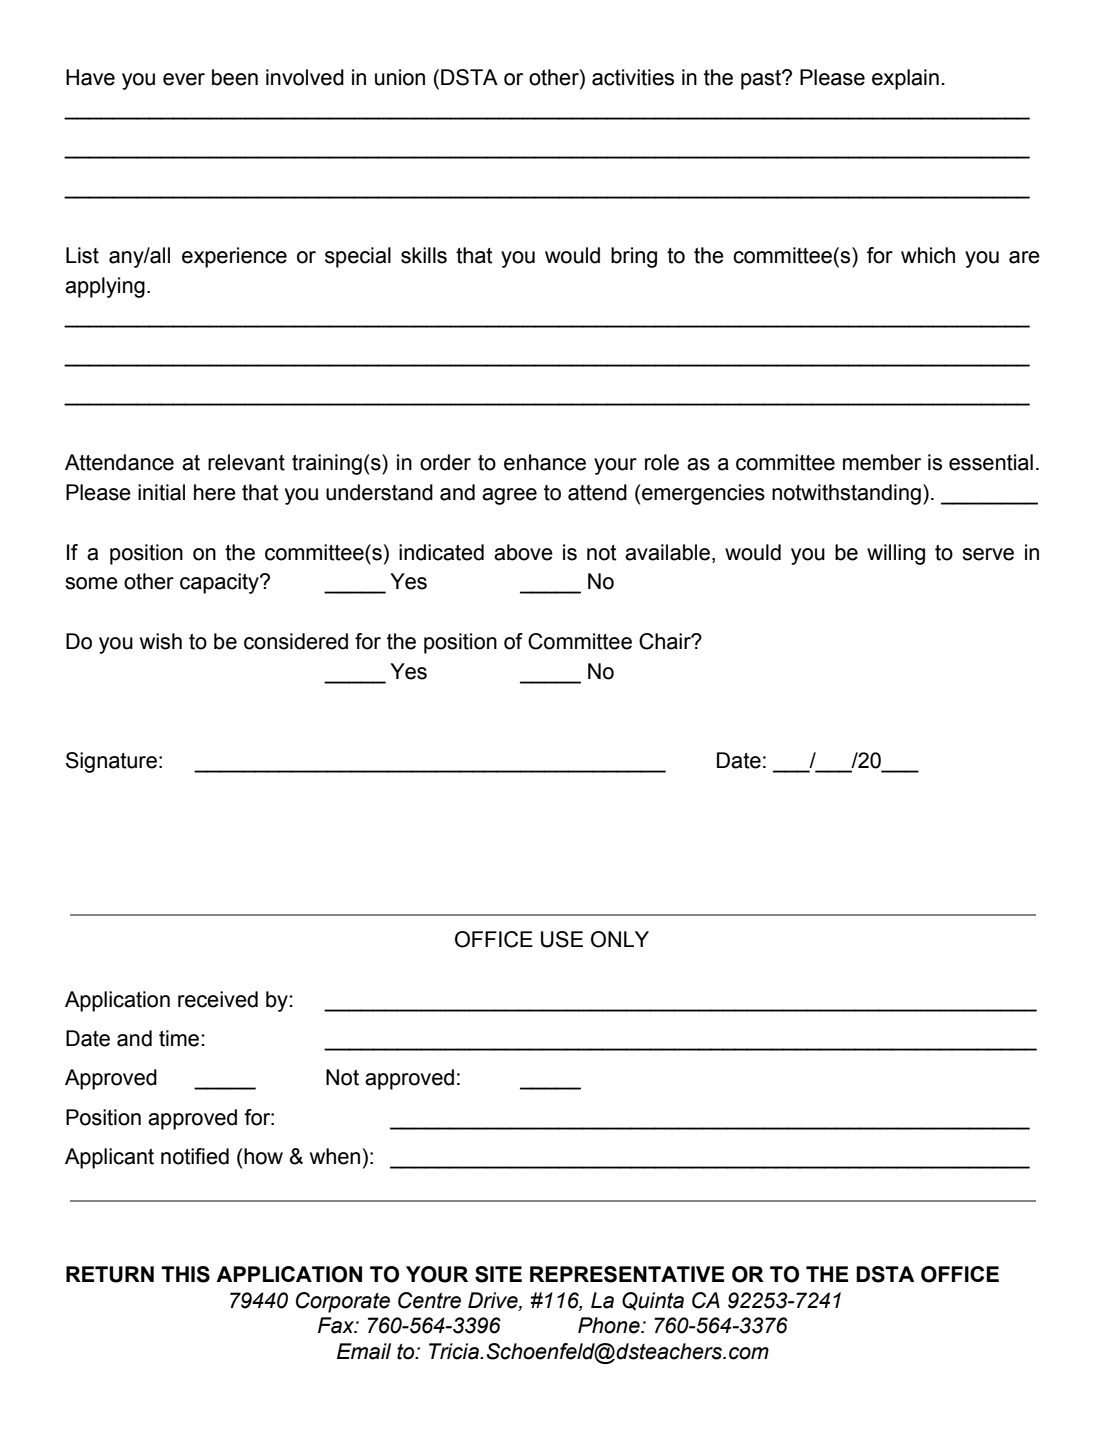  Describe the element at coordinates (523, 552) in the screenshot. I see `above` at that location.
